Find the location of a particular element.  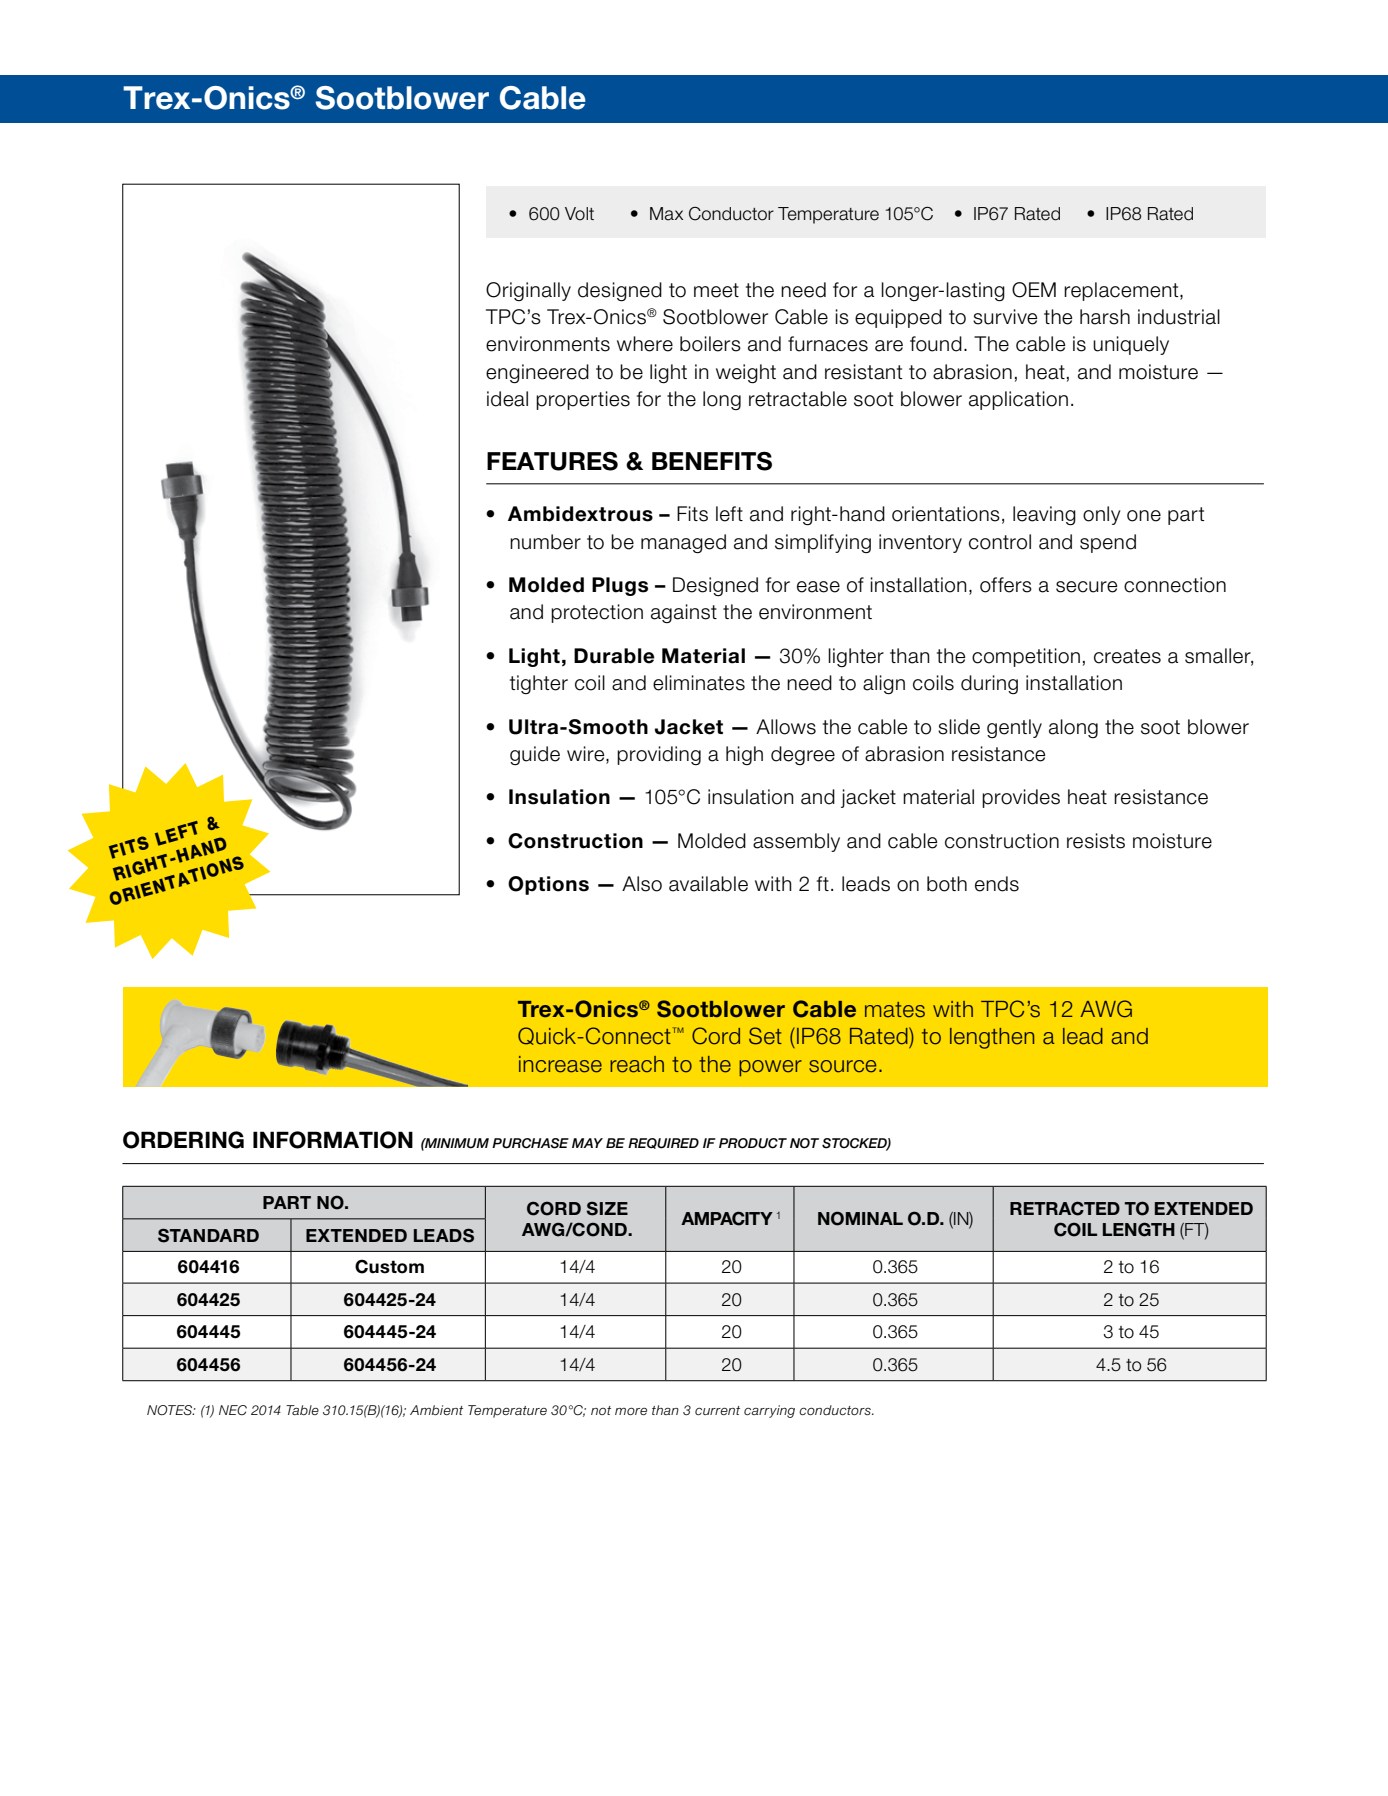

harsh is located at coordinates (1105, 317).
